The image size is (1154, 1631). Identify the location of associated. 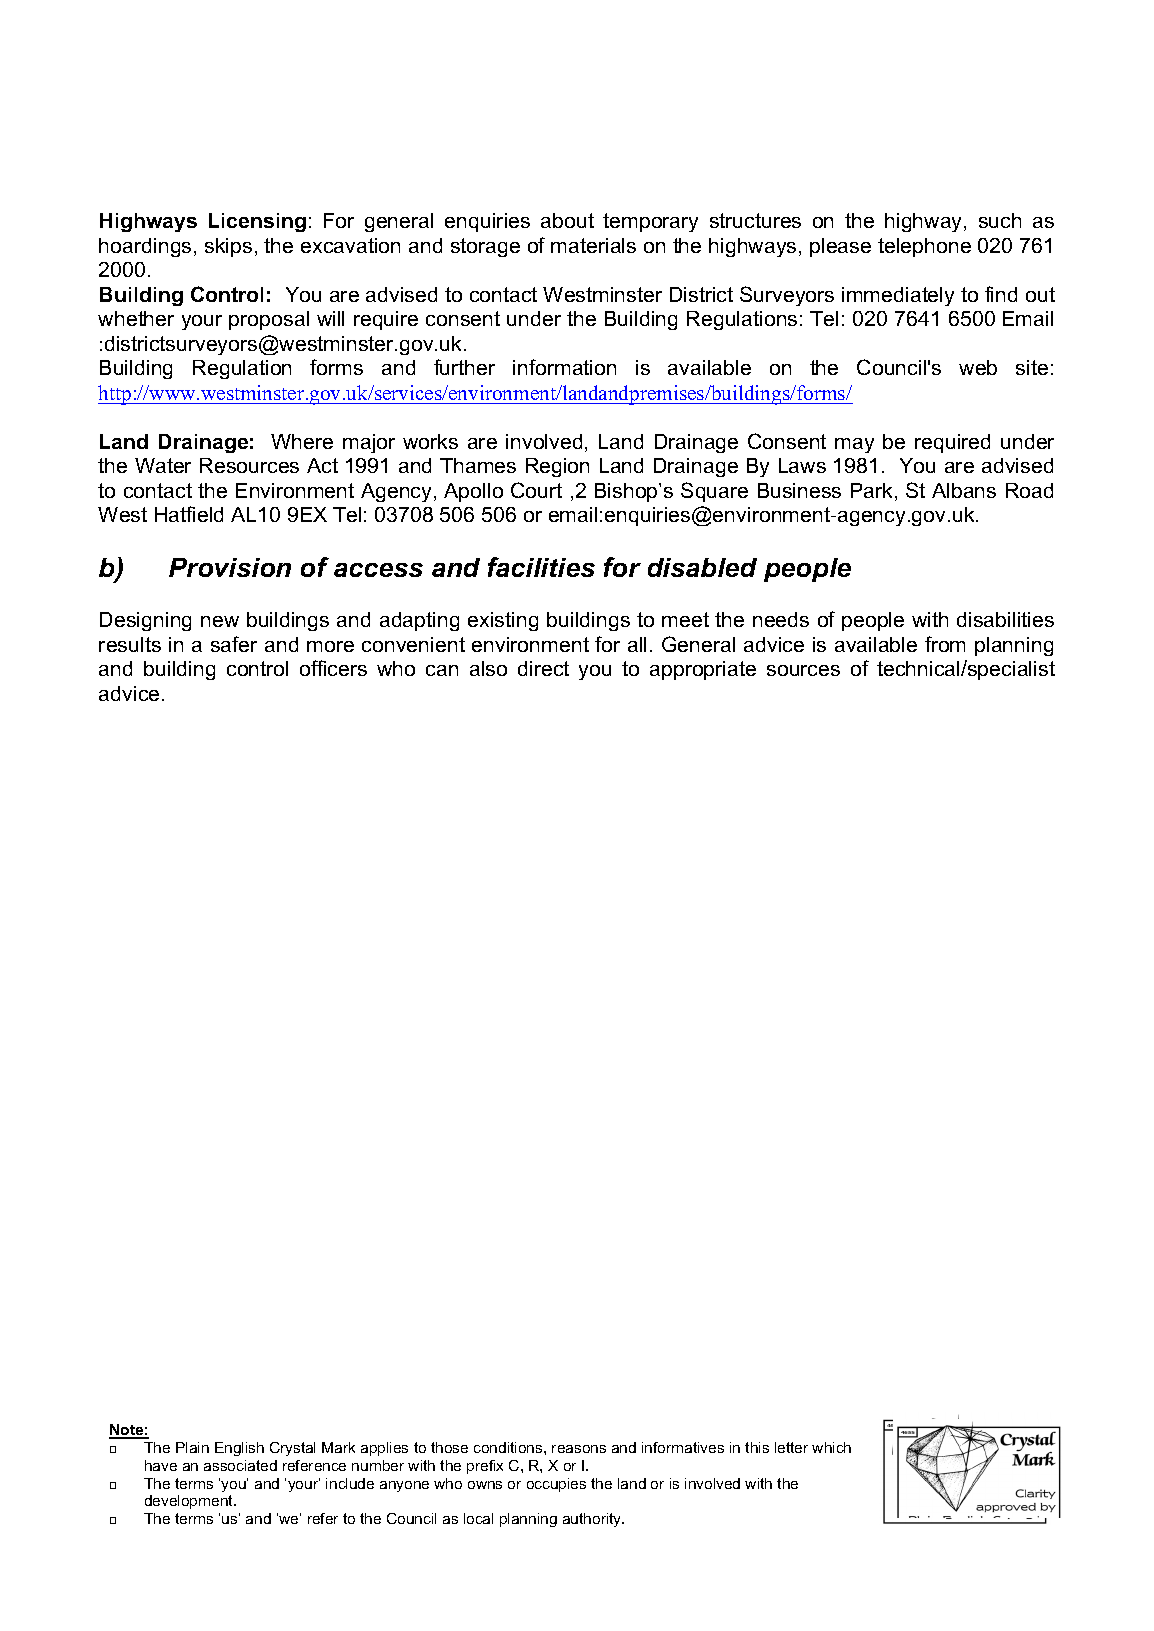
(240, 1465).
